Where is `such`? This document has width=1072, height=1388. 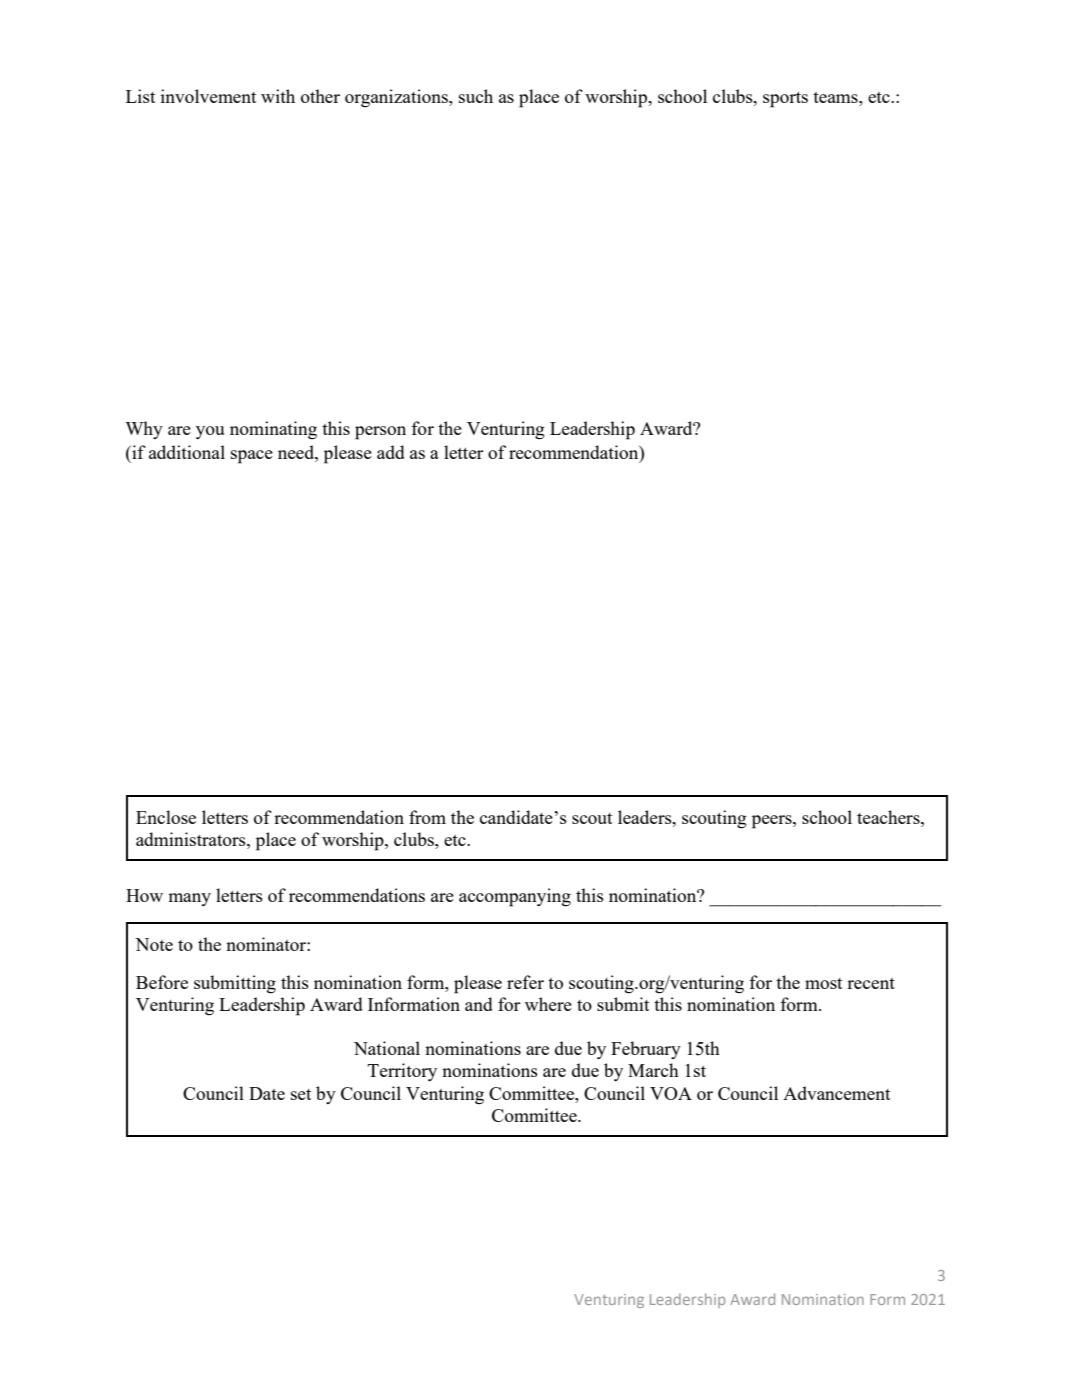
such is located at coordinates (476, 96).
